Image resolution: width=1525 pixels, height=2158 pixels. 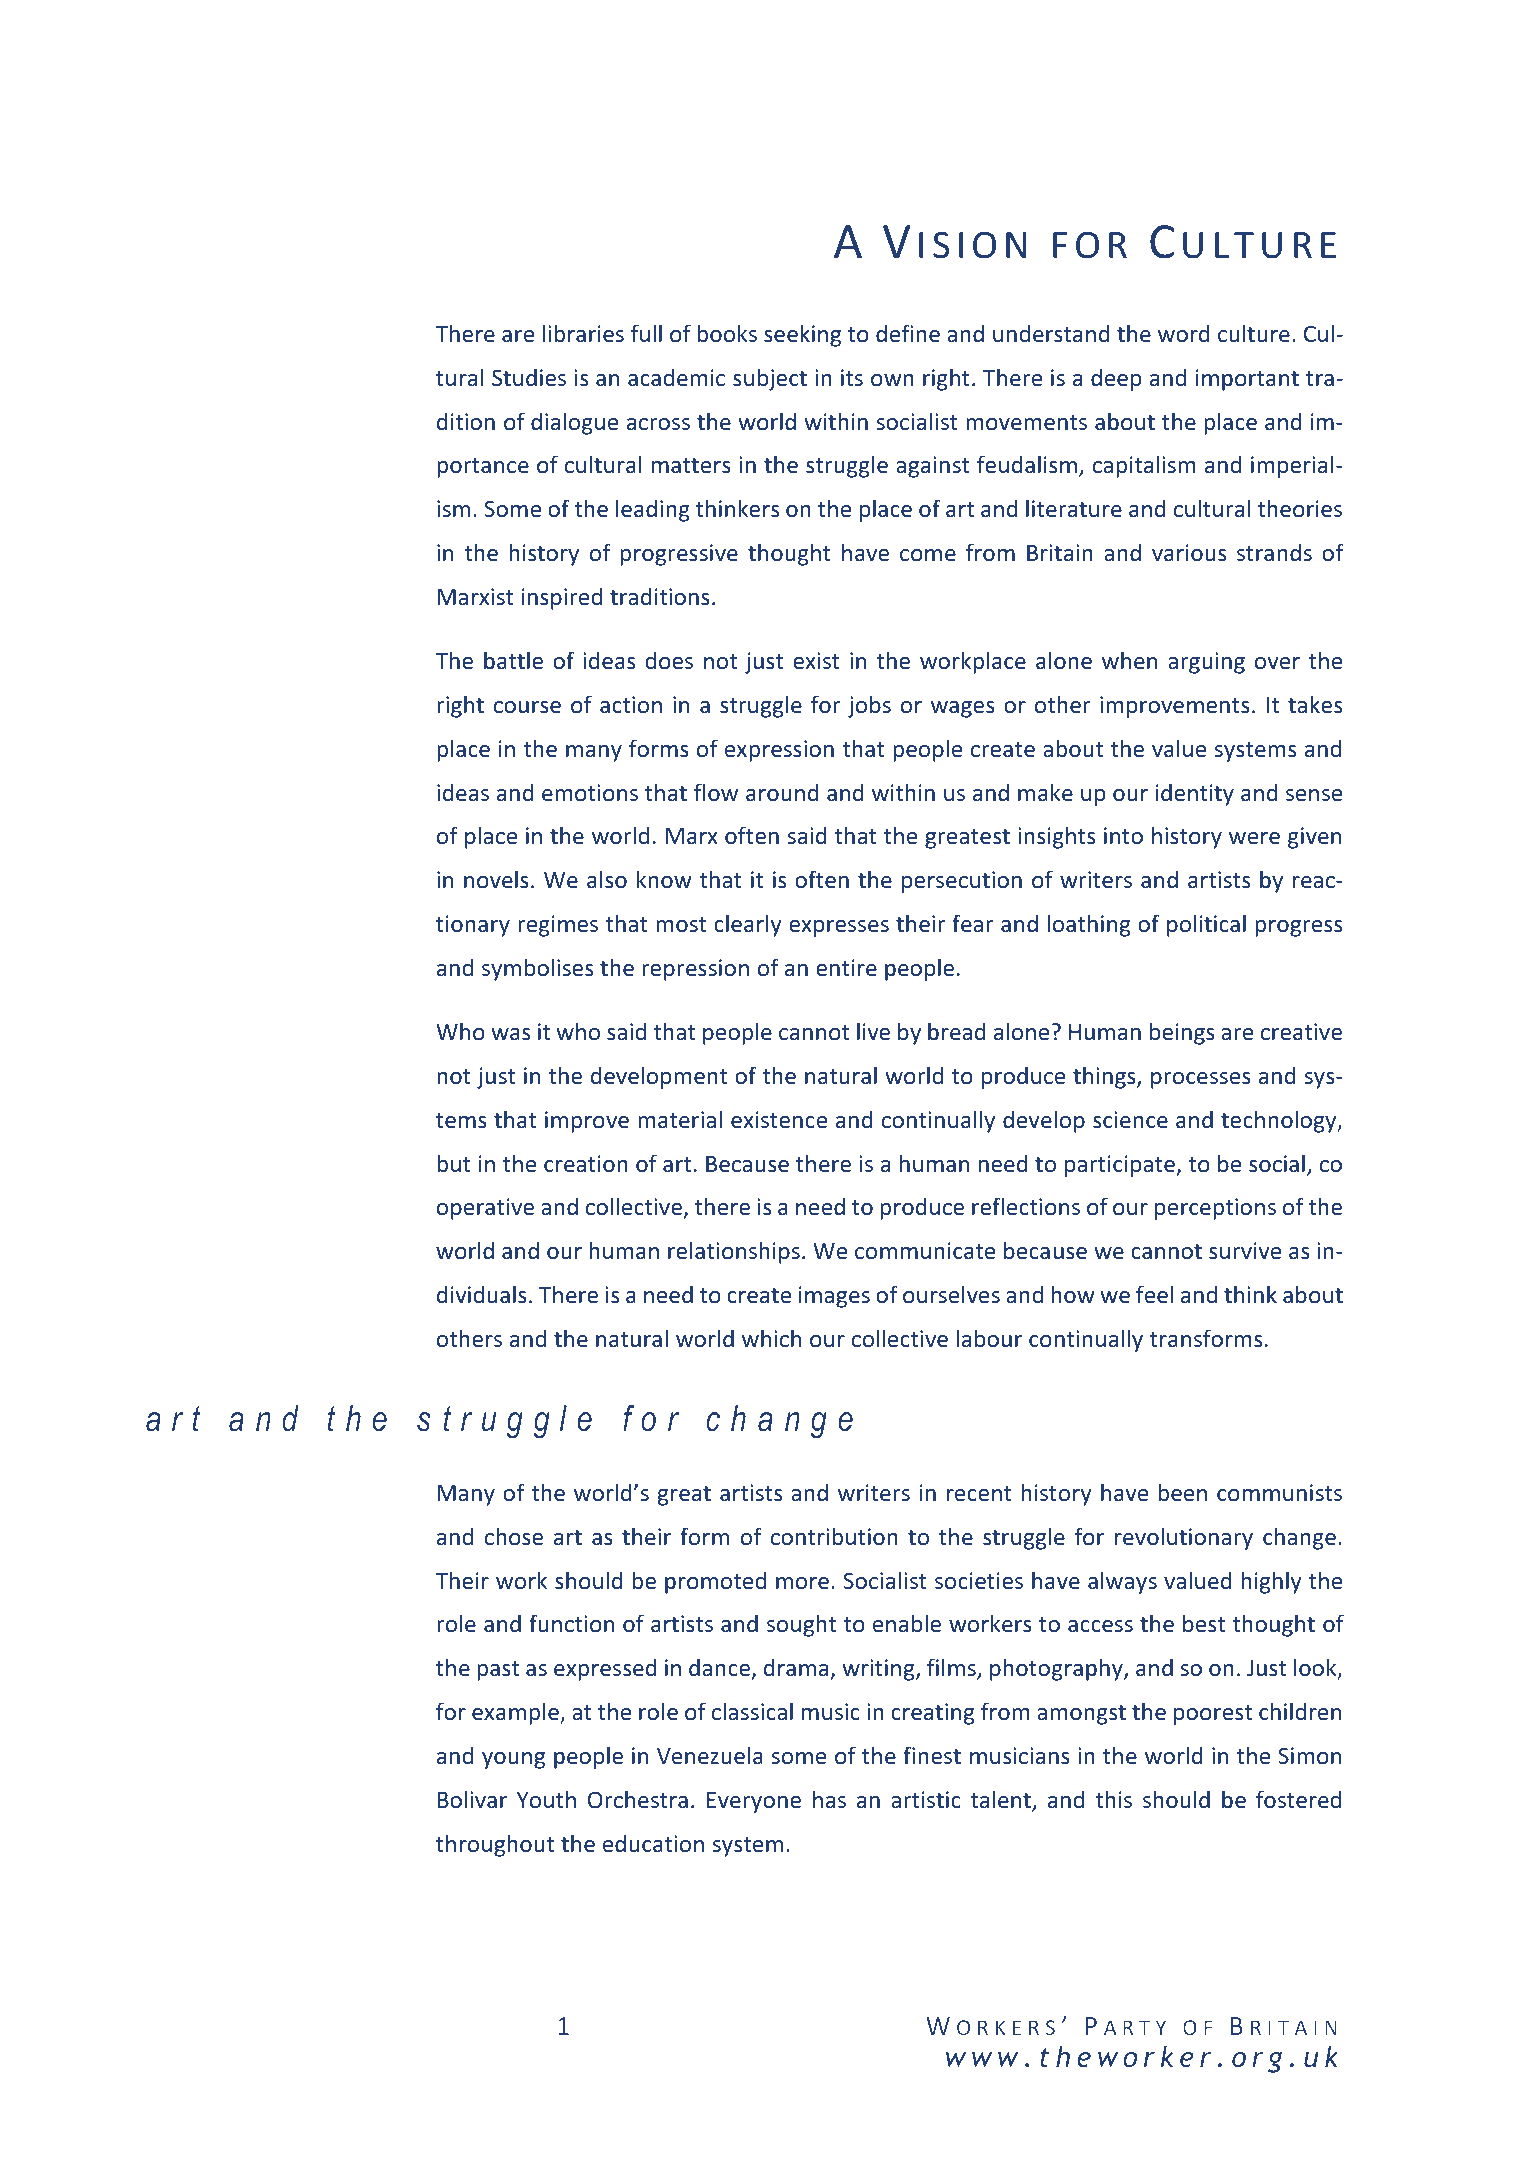 I want to click on feel, so click(x=1154, y=1294).
